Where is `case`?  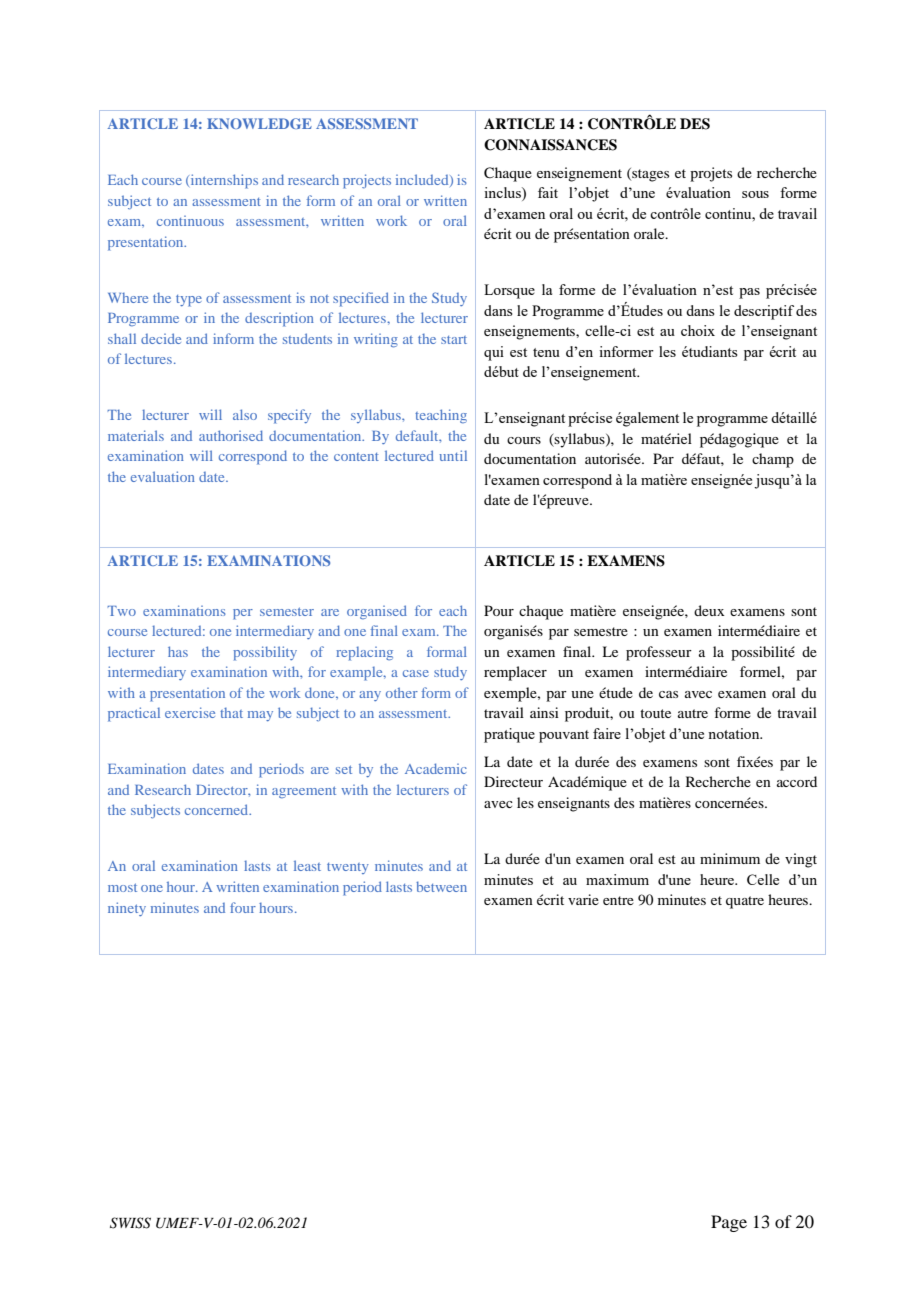 case is located at coordinates (416, 673).
